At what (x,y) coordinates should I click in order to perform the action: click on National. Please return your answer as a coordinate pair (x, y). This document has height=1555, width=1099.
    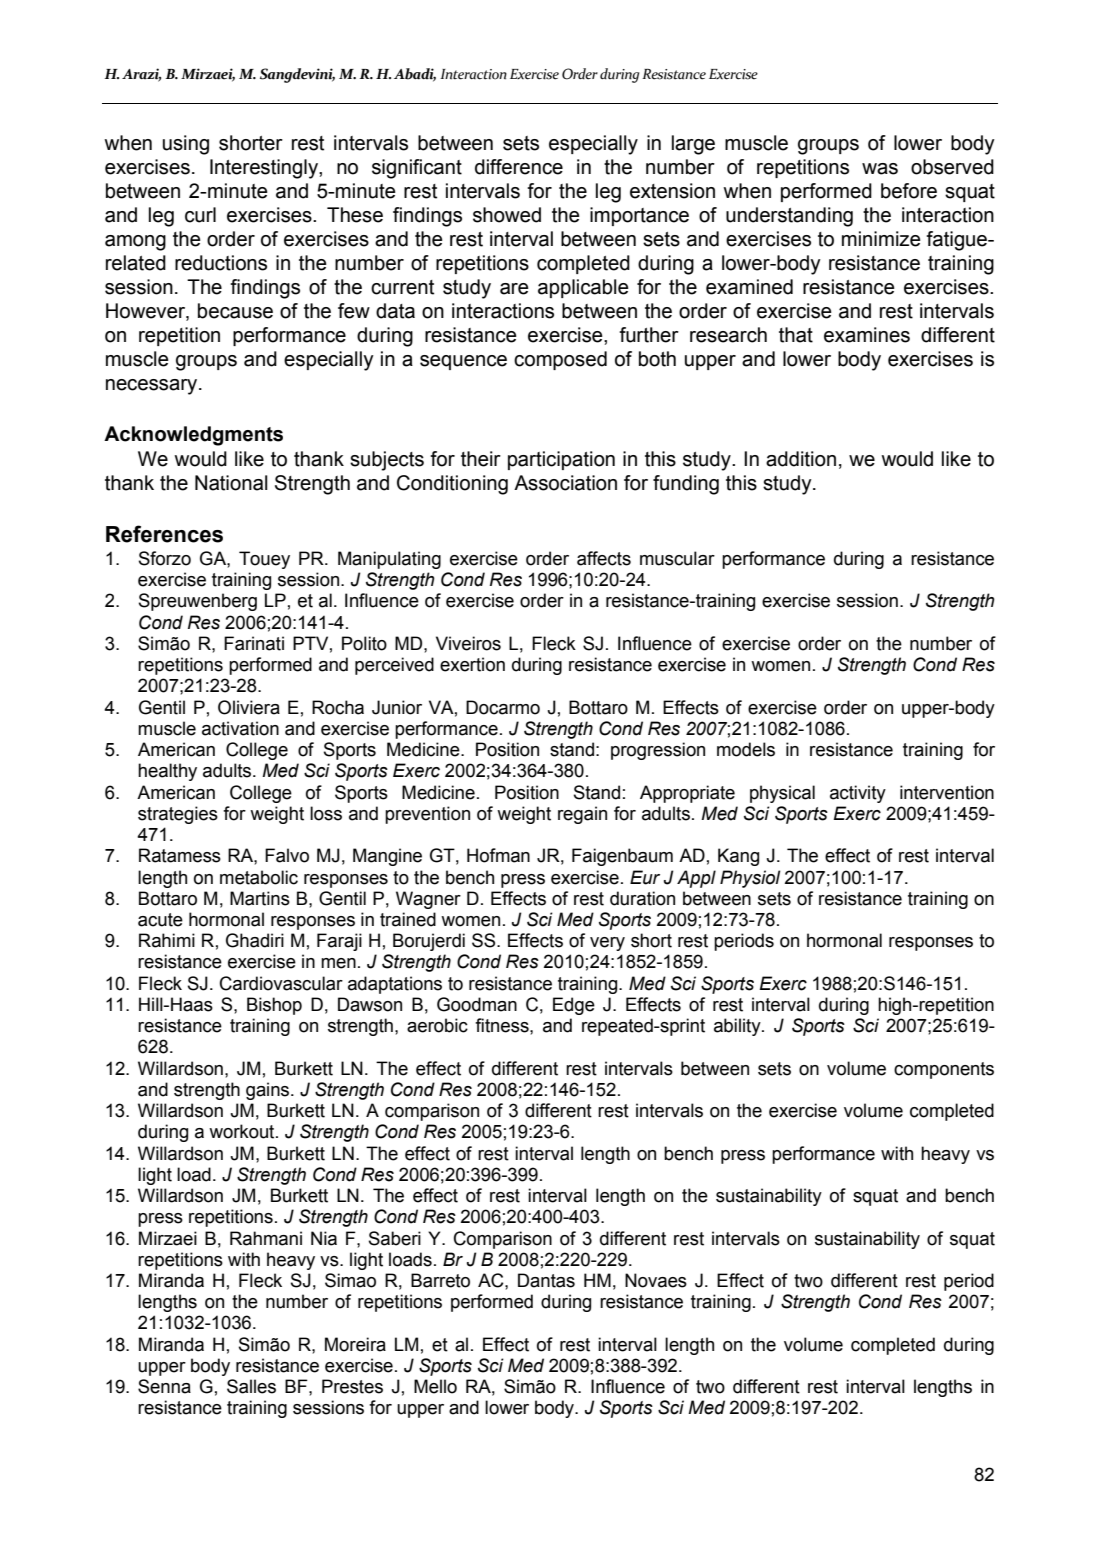
    Looking at the image, I should click on (231, 483).
